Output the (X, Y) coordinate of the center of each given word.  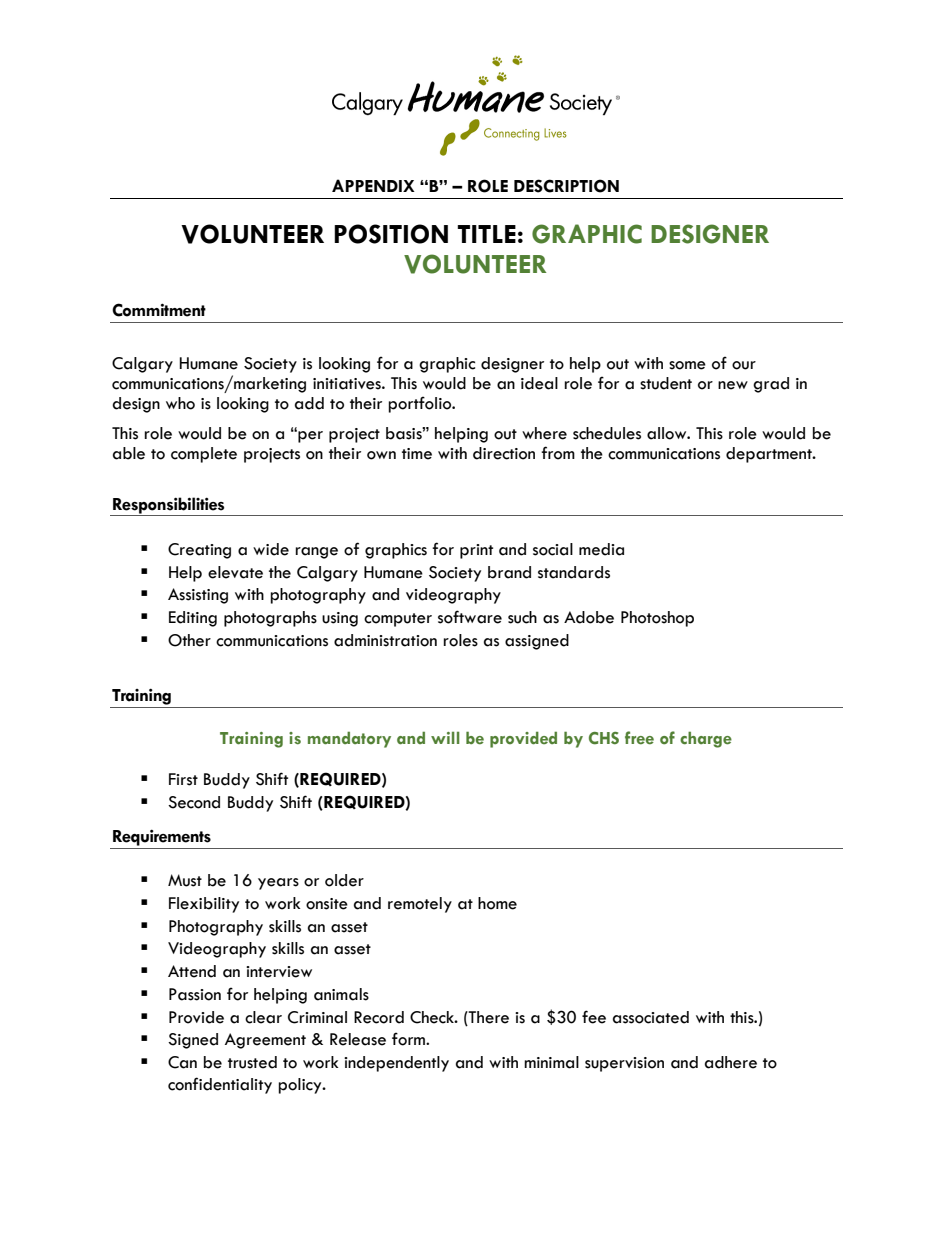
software (470, 617)
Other (189, 640)
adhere (731, 1062)
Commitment (159, 310)
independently (396, 1064)
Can (182, 1062)
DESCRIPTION (566, 186)
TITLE (486, 234)
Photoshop (657, 619)
